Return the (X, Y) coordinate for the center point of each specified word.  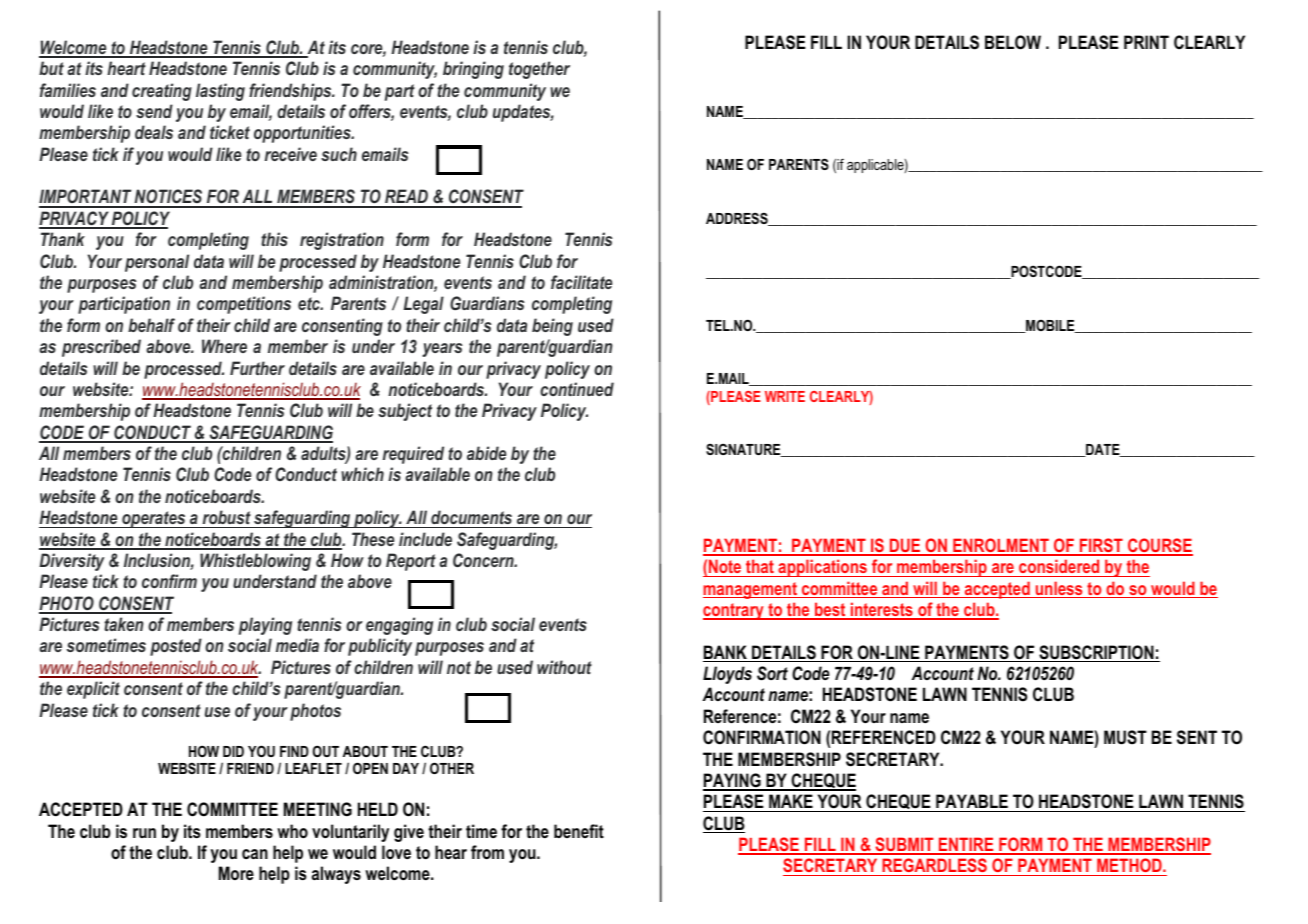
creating (162, 92)
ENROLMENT (1001, 546)
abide (486, 453)
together (539, 70)
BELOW (1013, 42)
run (144, 833)
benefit (579, 831)
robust (227, 517)
